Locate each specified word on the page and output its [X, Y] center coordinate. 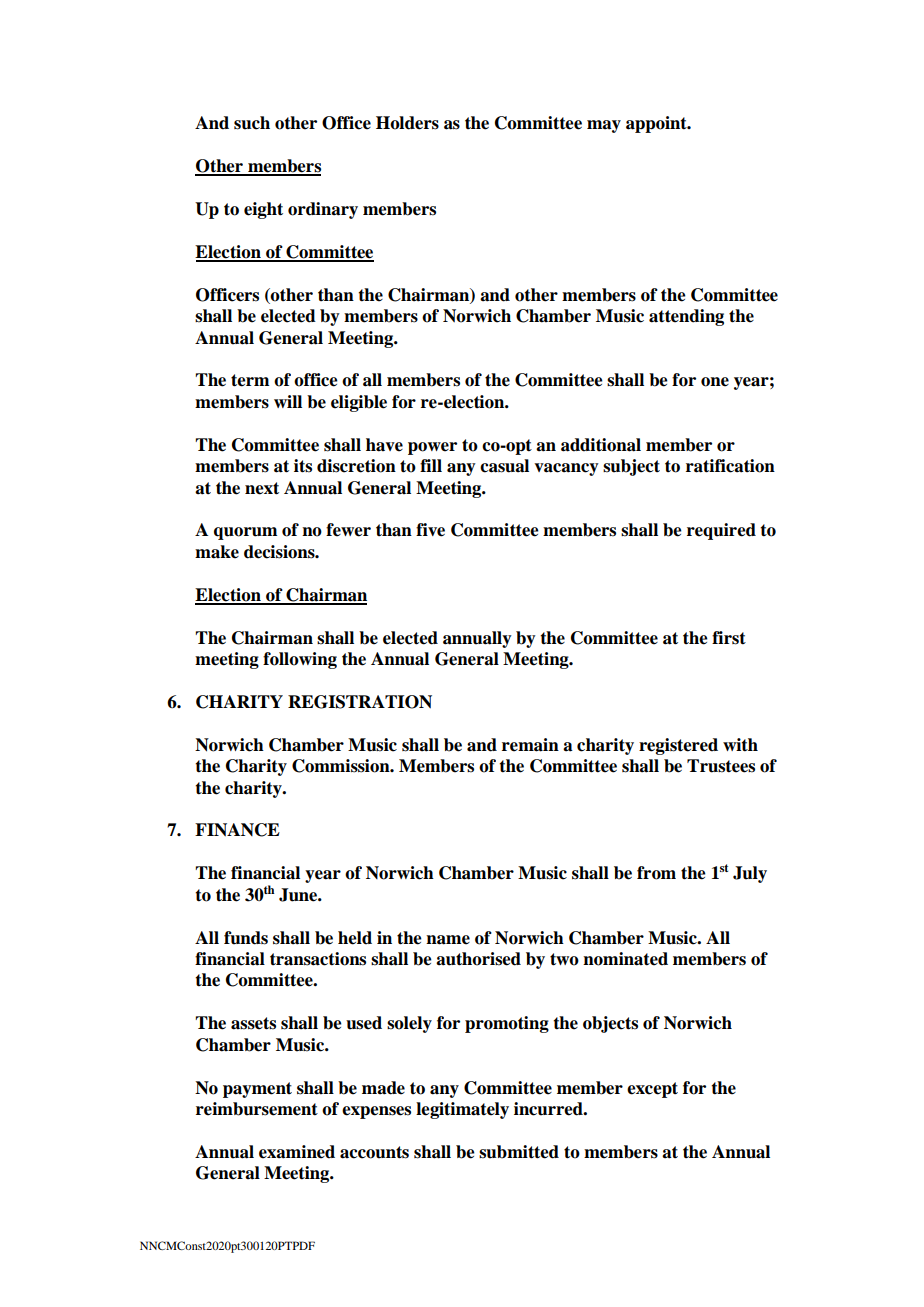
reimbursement [257, 1109]
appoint [657, 124]
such [252, 123]
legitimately [462, 1110]
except [652, 1090]
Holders [407, 123]
